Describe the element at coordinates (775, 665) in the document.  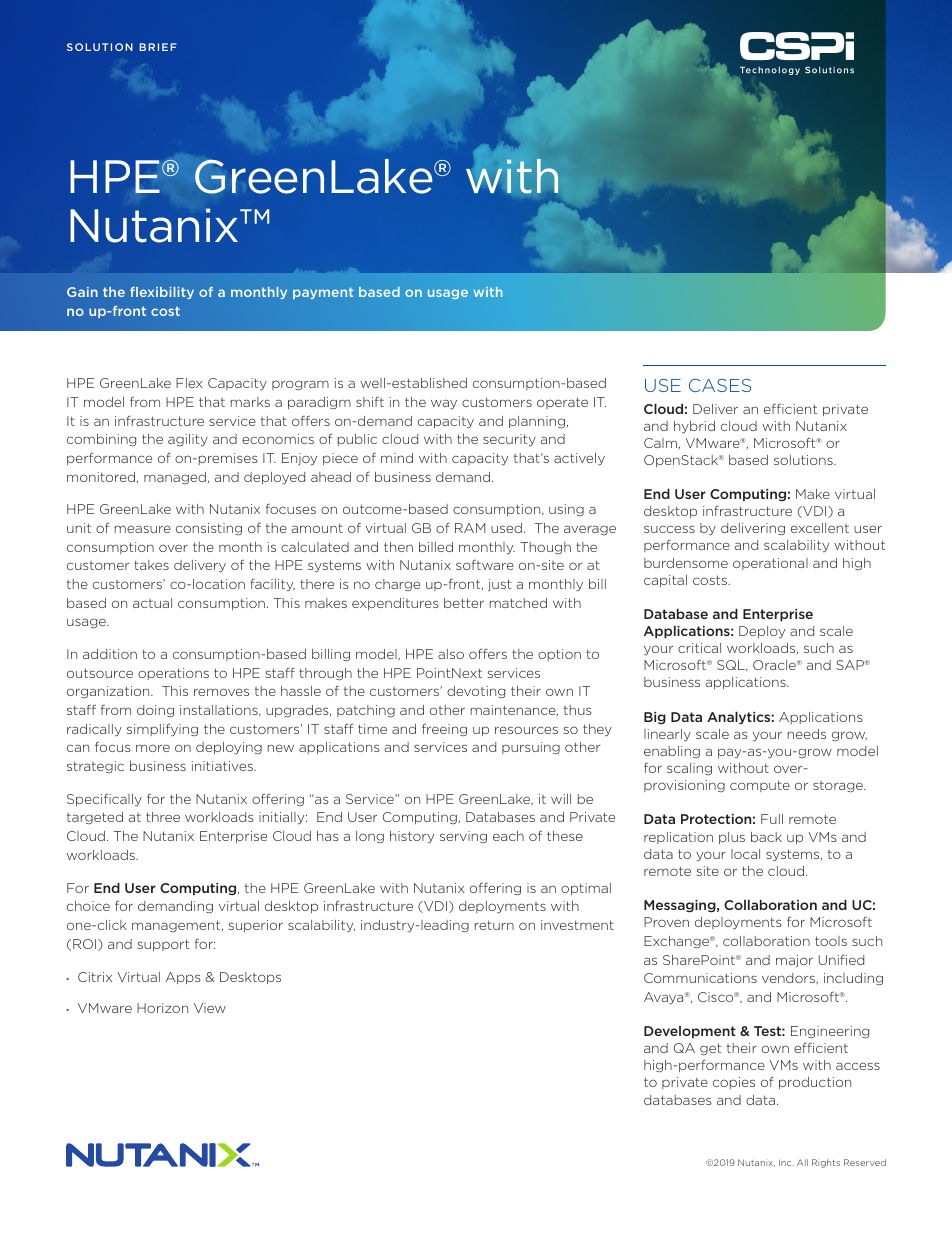
I see `Oracle` at that location.
